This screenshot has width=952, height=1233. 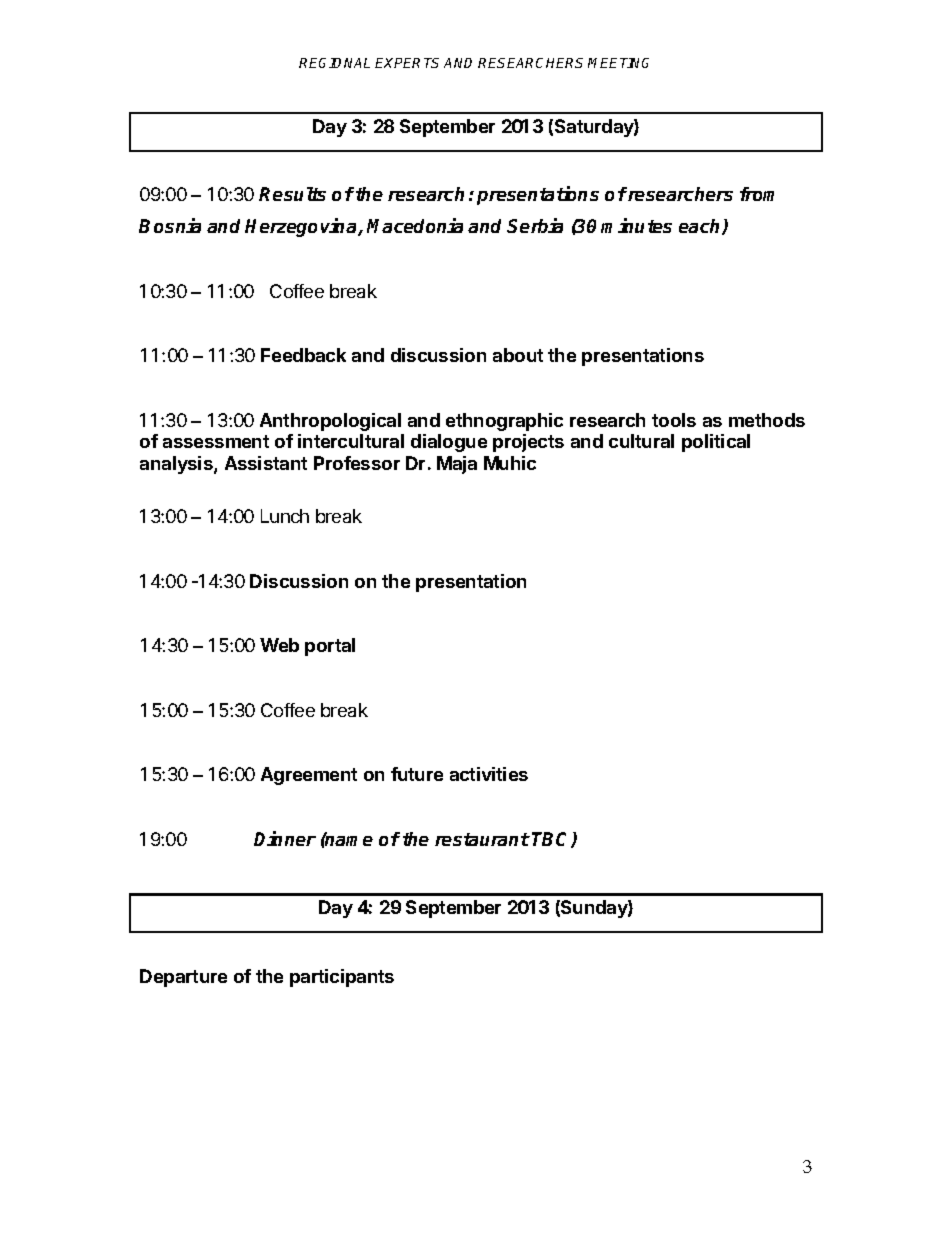 I want to click on Dinner, so click(x=285, y=838).
